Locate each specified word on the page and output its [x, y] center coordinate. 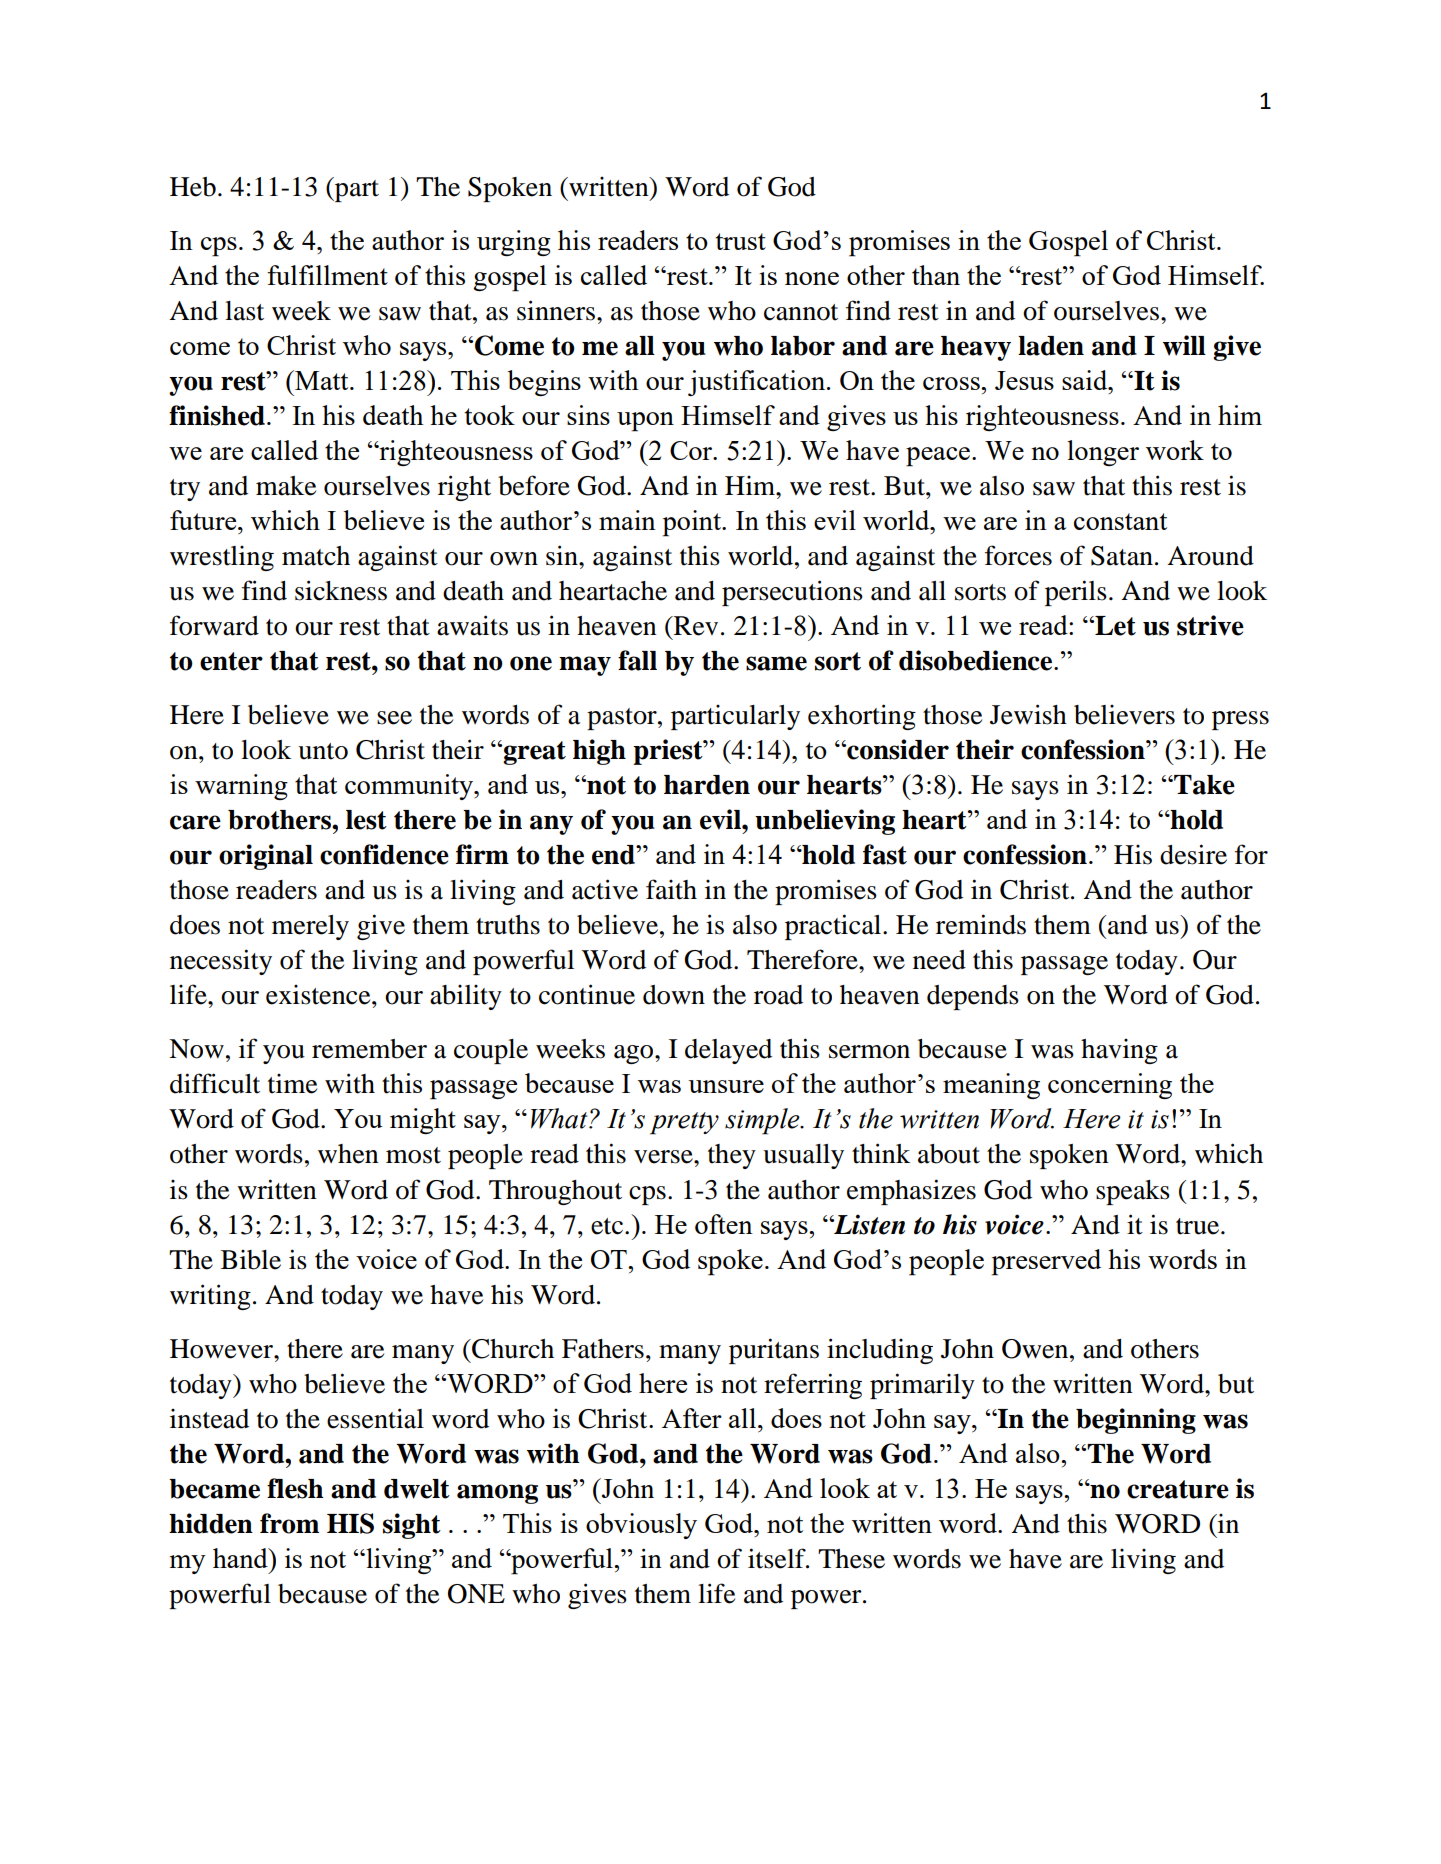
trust [741, 241]
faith [671, 889]
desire [1193, 854]
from [289, 1523]
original [266, 857]
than [936, 275]
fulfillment [327, 275]
